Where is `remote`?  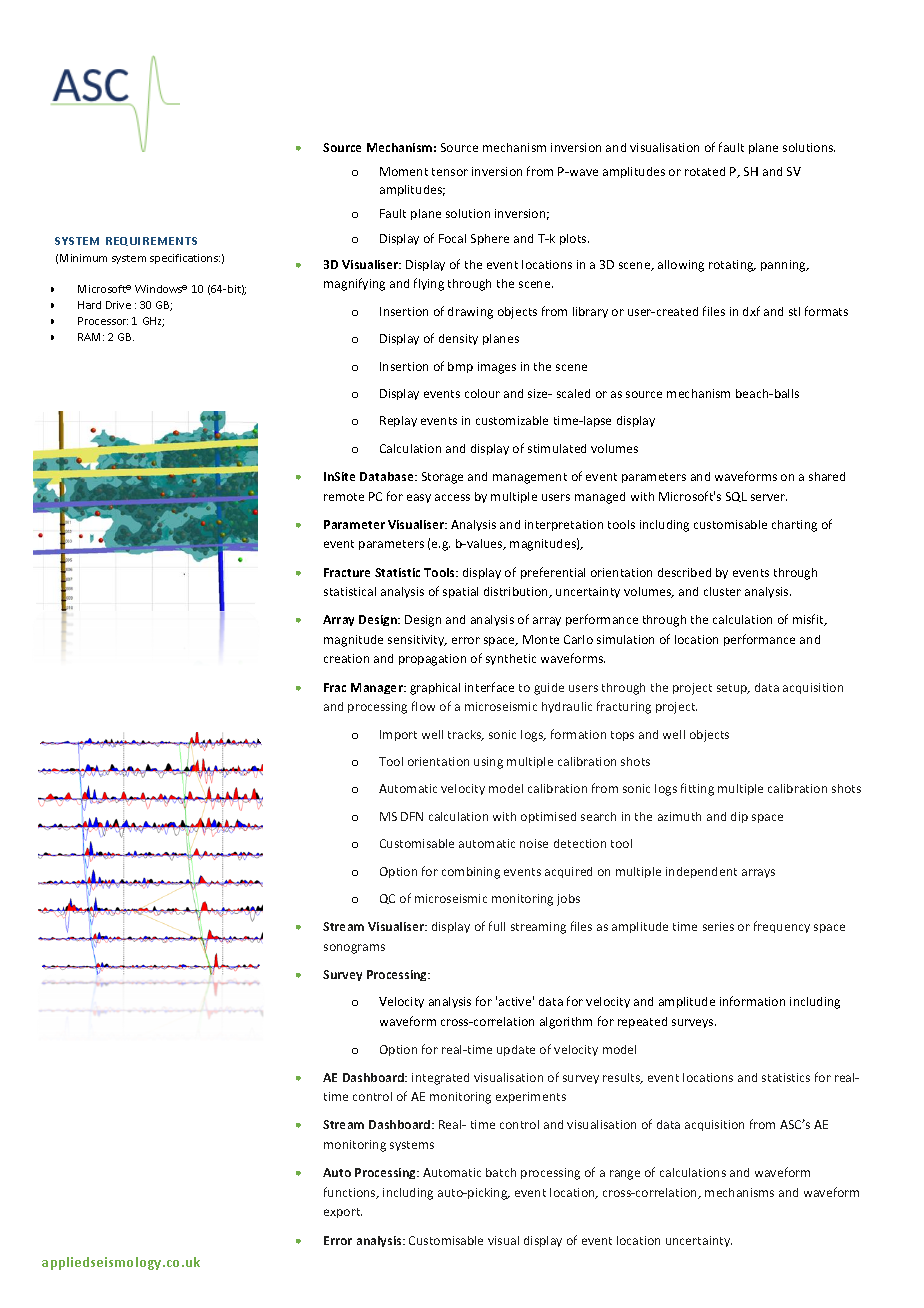 remote is located at coordinates (344, 497).
